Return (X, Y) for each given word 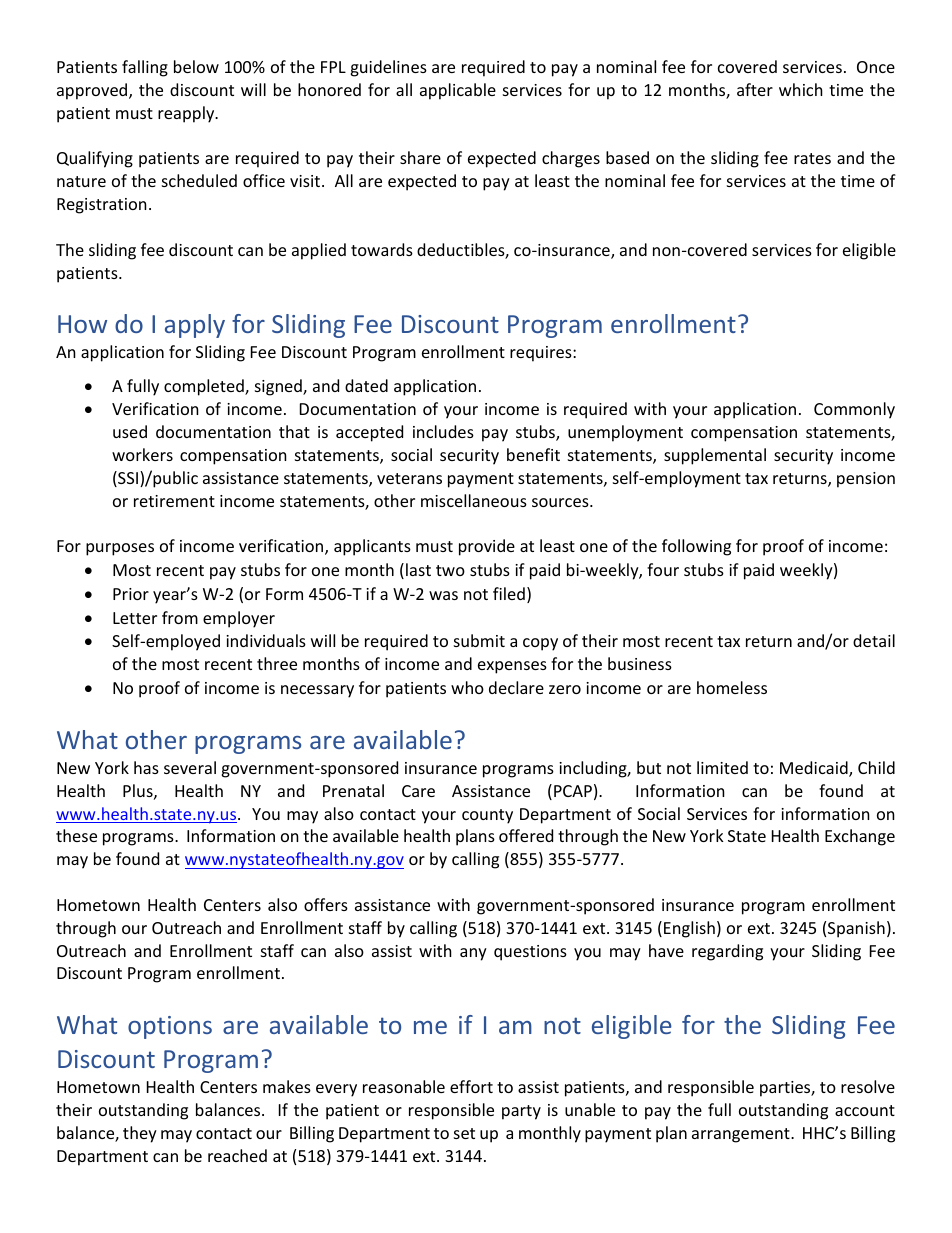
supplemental (715, 456)
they (140, 1134)
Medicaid (815, 769)
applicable (458, 91)
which (801, 89)
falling (145, 68)
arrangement (742, 1135)
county (487, 816)
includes (443, 431)
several (190, 767)
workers (142, 454)
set (464, 1133)
